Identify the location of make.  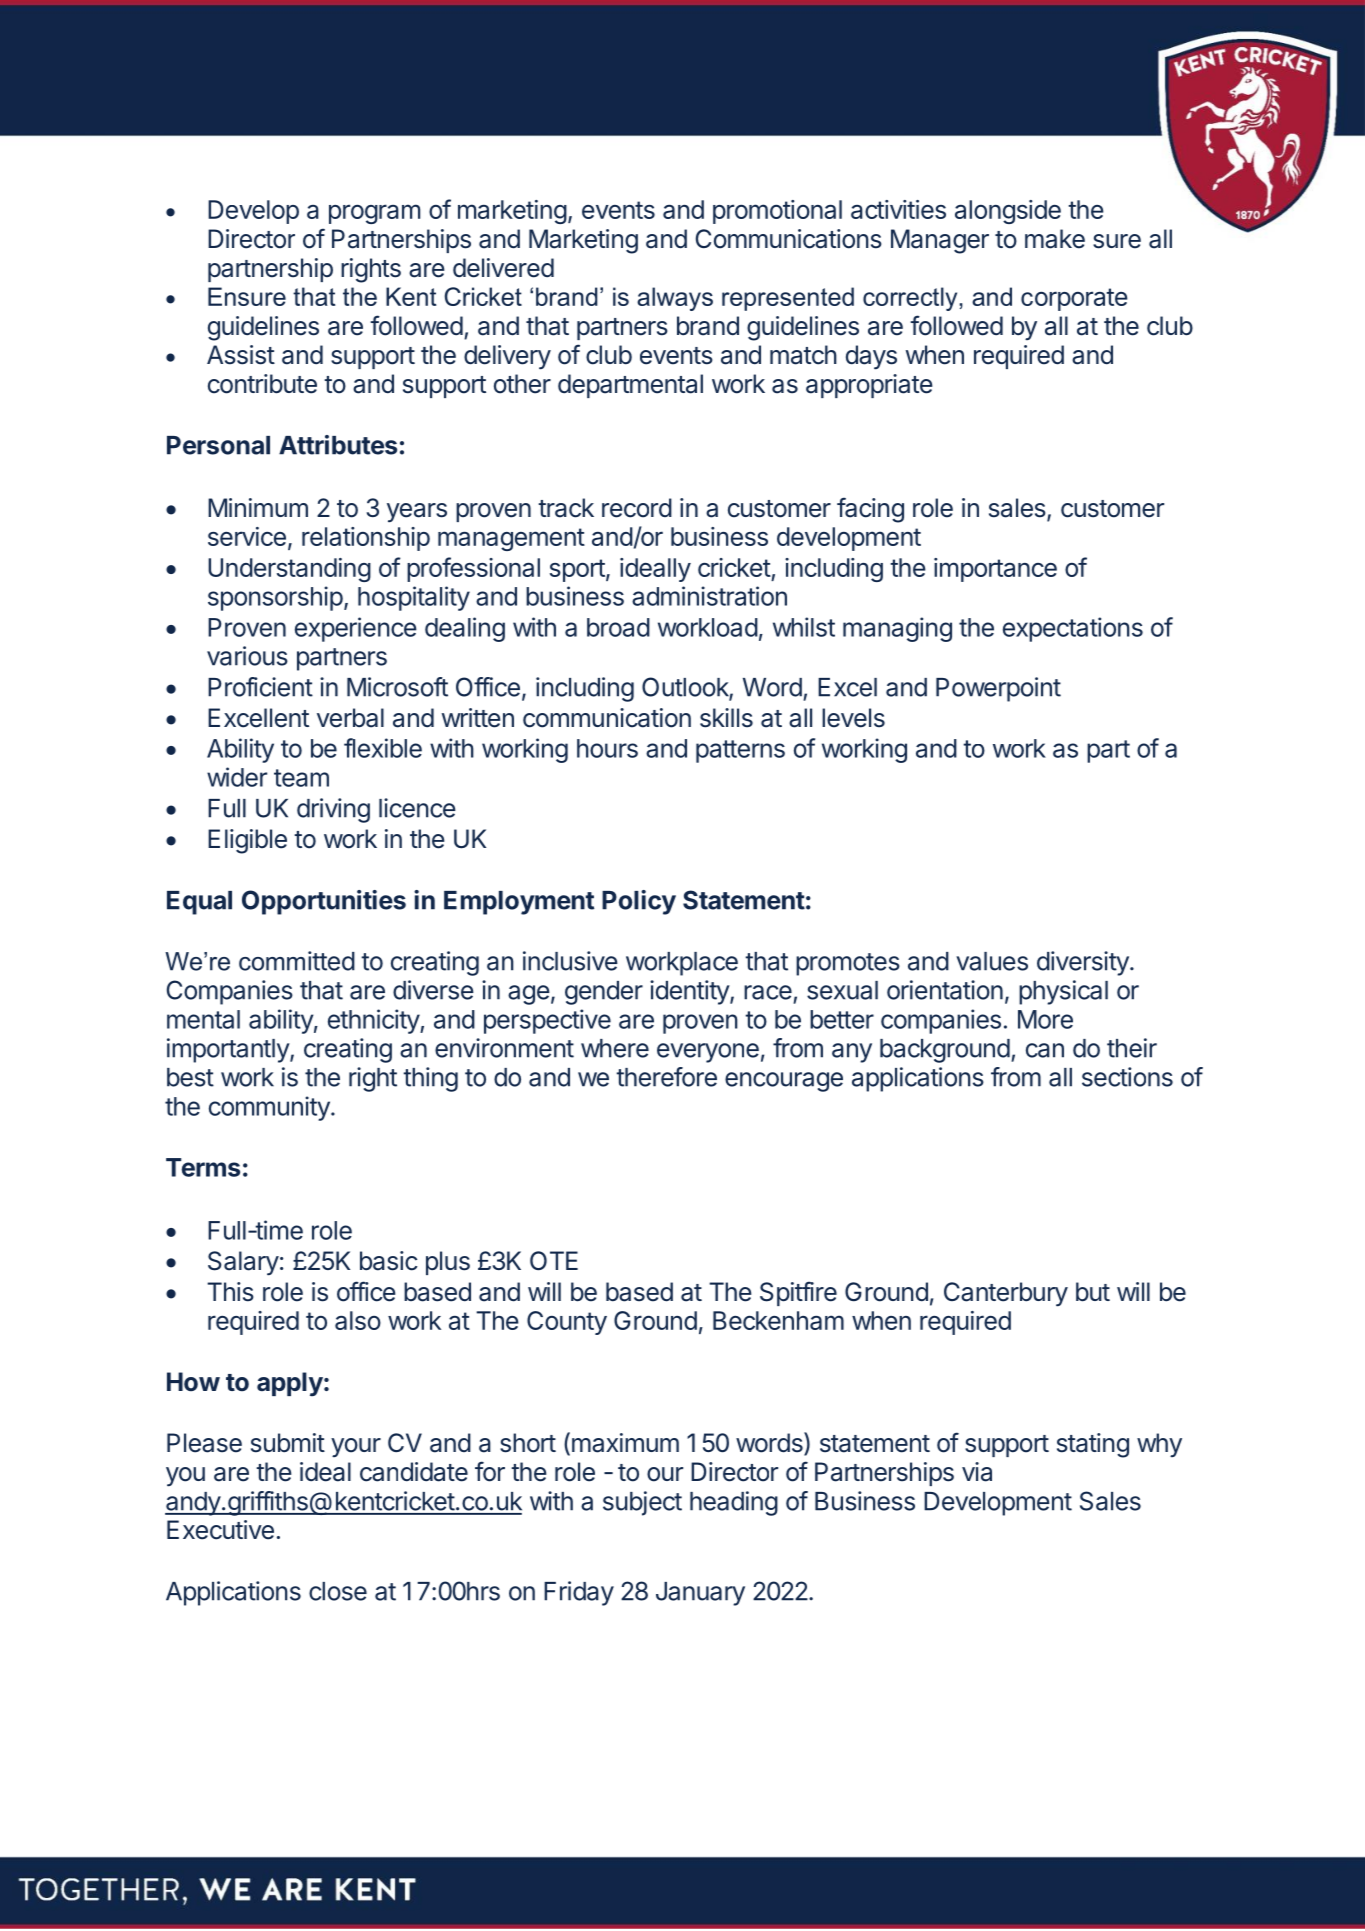
(1055, 239).
